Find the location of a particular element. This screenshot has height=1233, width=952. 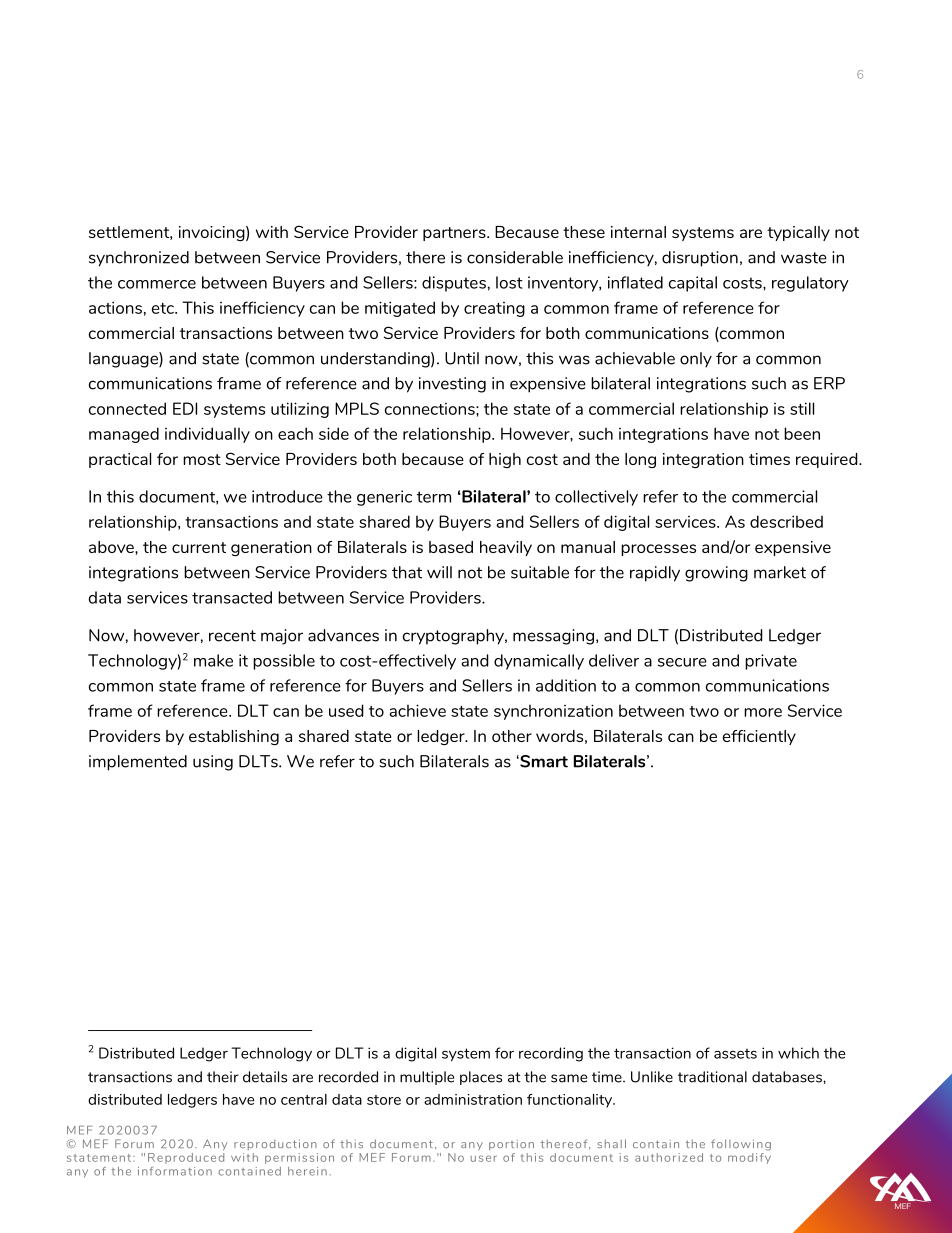

disputes is located at coordinates (454, 284).
